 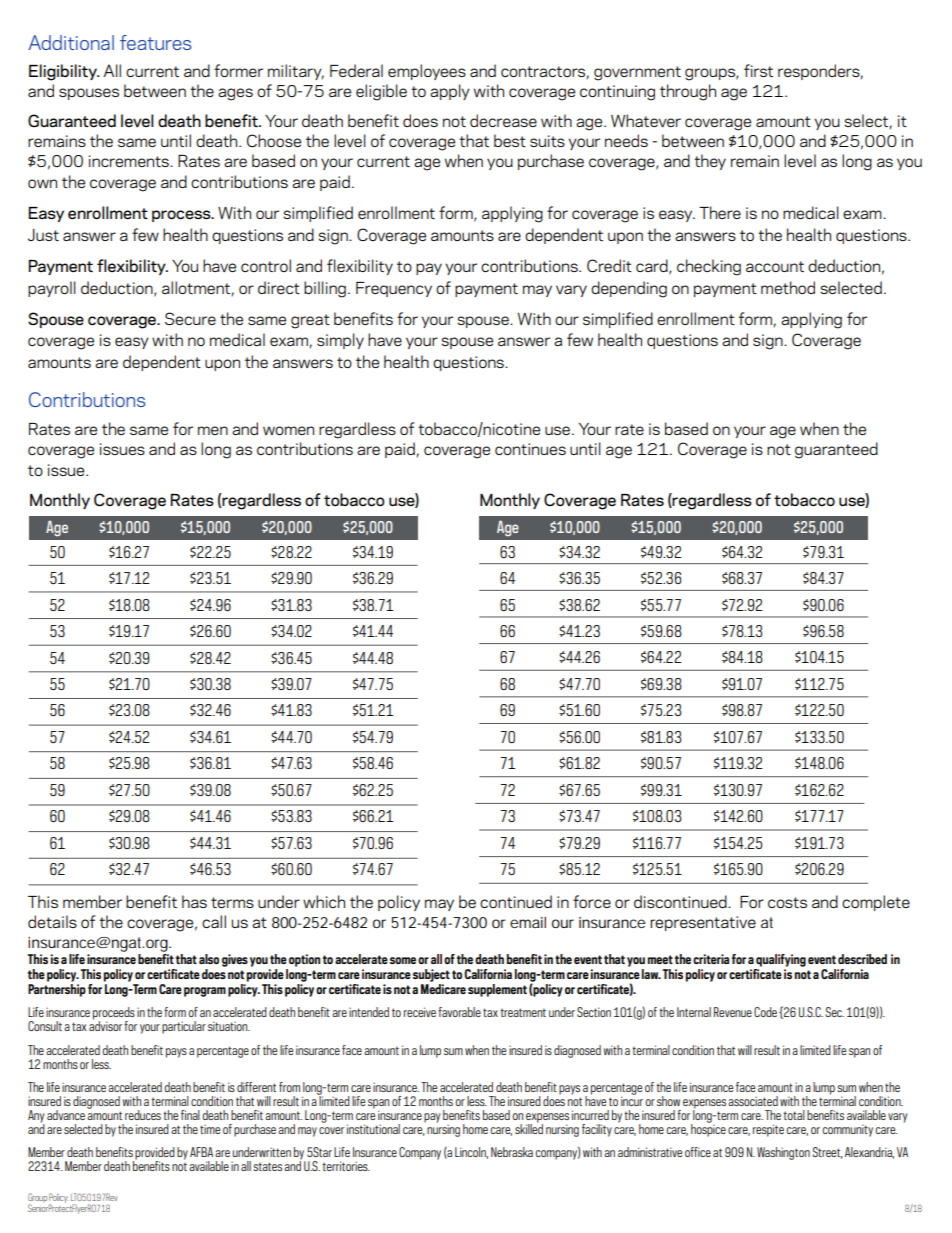 I want to click on employees, so click(x=427, y=72).
